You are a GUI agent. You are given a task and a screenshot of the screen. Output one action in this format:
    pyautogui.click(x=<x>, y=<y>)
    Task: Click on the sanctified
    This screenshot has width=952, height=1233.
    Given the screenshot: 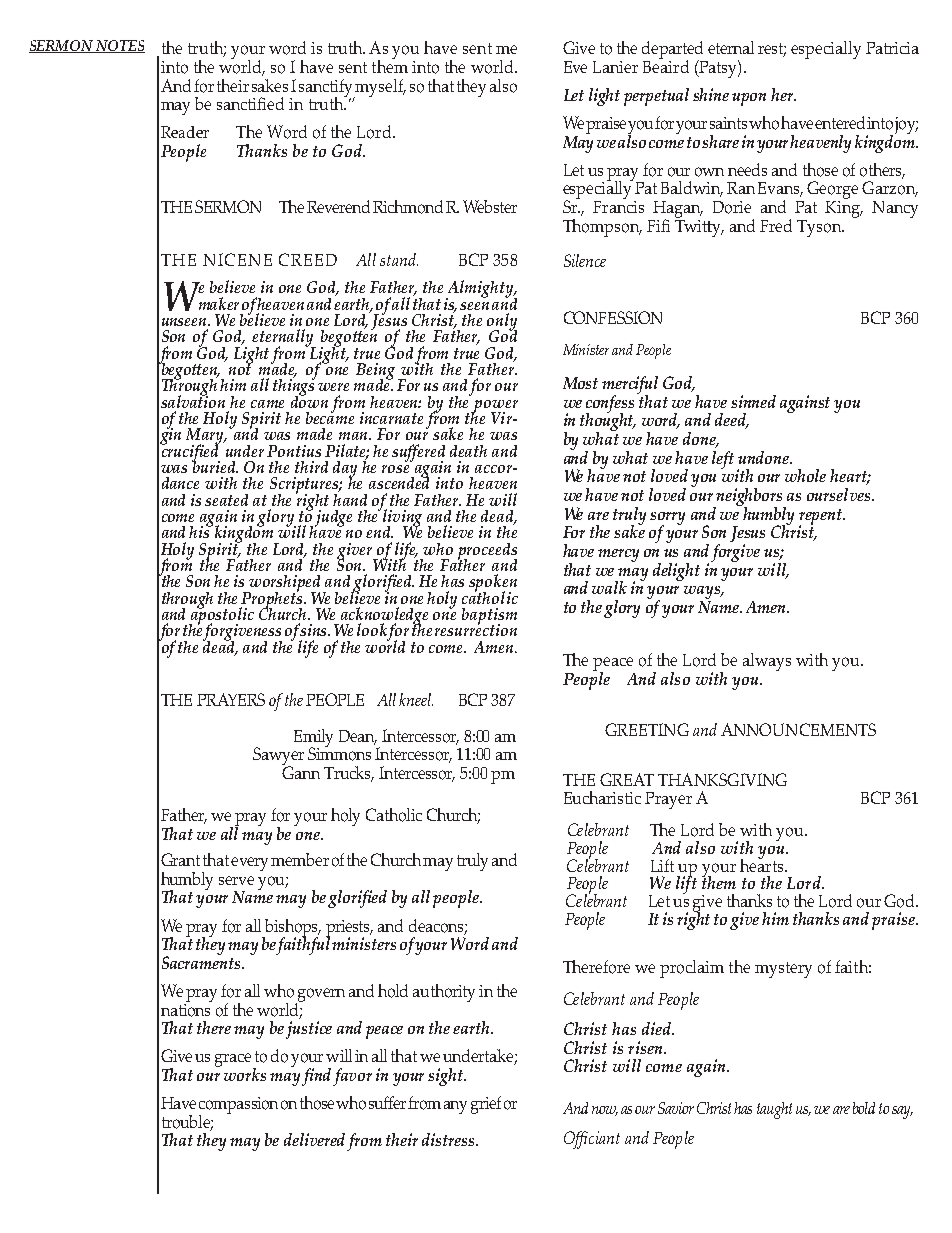 What is the action you would take?
    pyautogui.click(x=250, y=103)
